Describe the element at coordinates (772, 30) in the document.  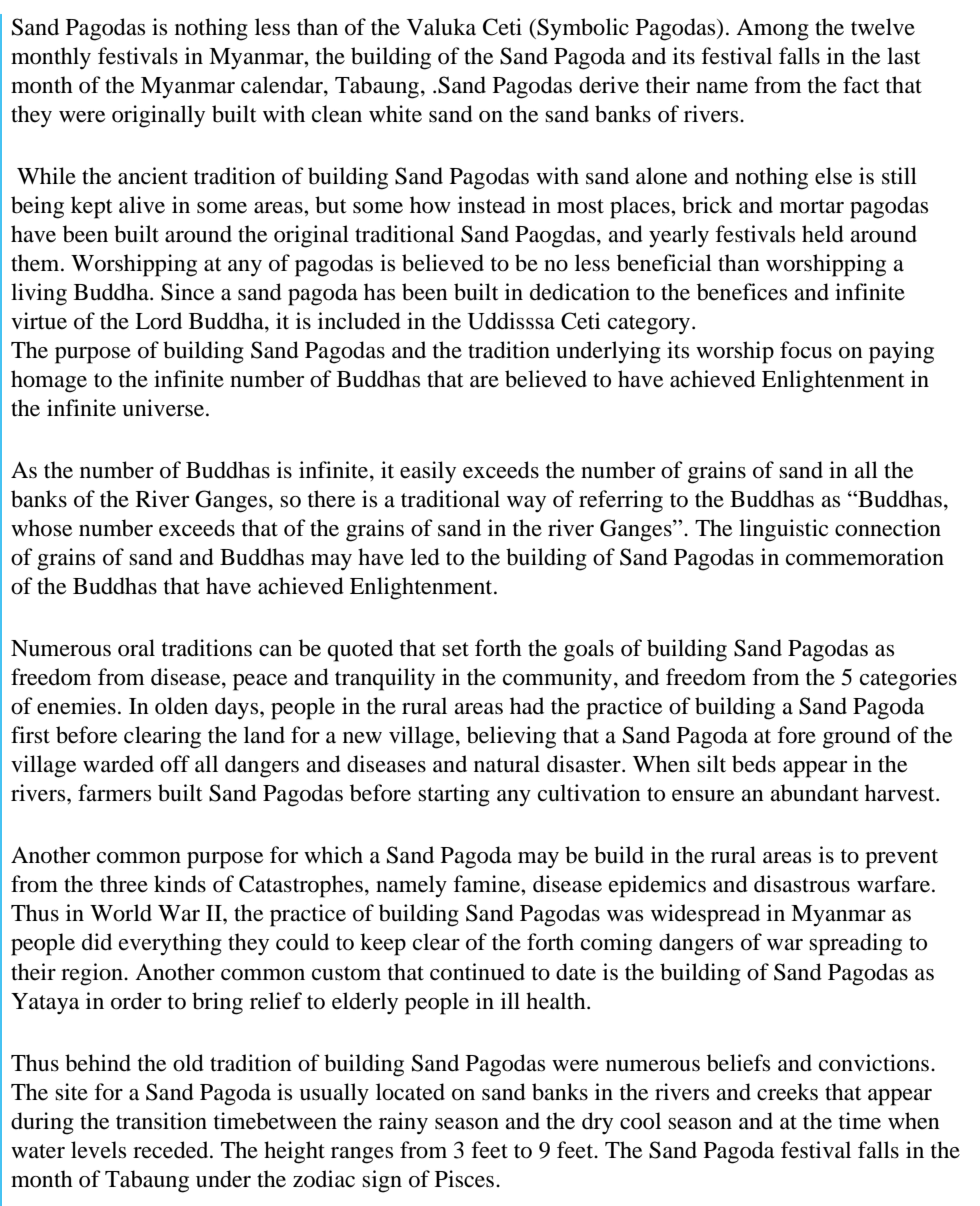
I see `Among` at that location.
